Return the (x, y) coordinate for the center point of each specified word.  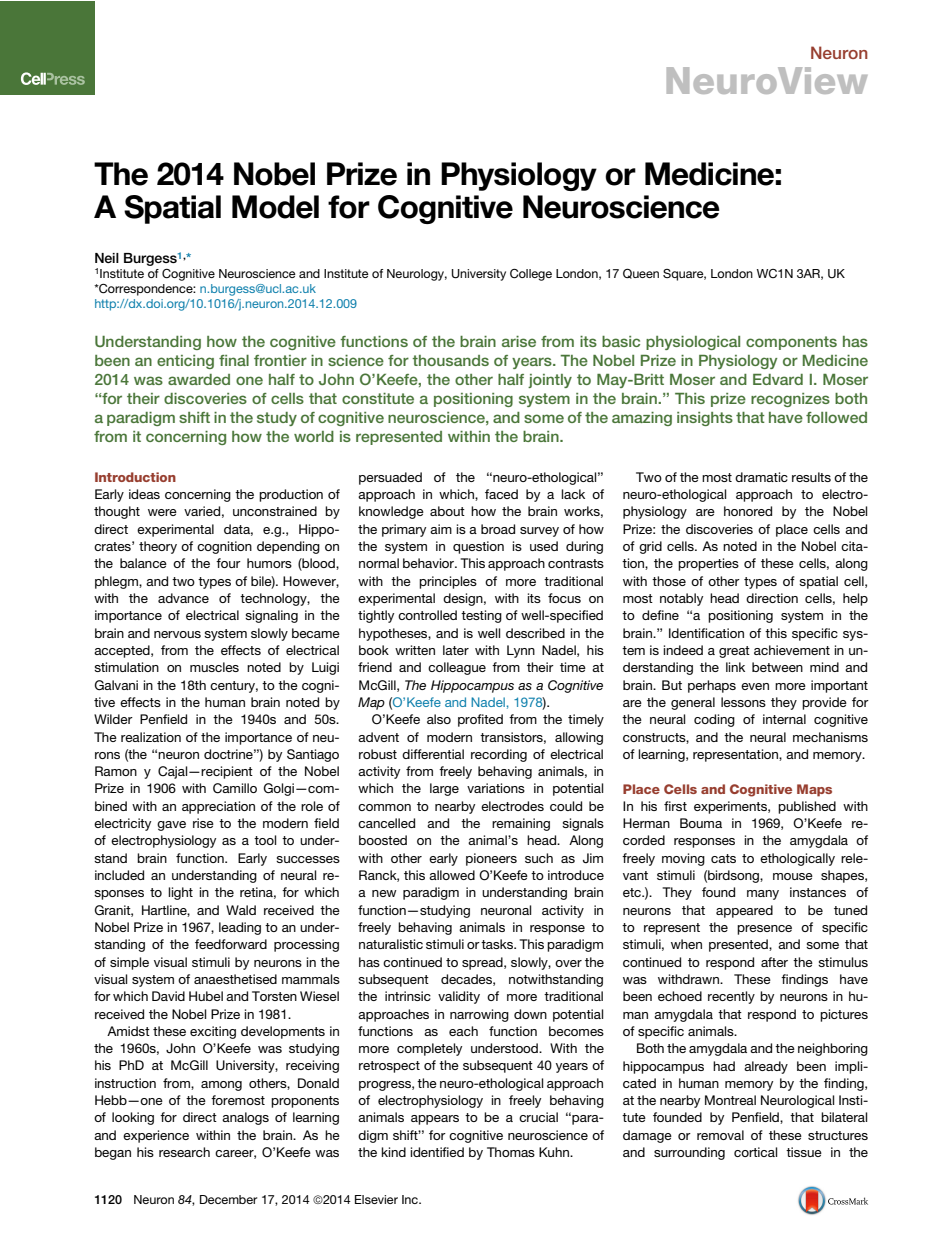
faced (501, 494)
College (531, 275)
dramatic (761, 477)
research (184, 1152)
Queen (641, 274)
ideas (144, 494)
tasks (498, 944)
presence (764, 930)
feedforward (231, 944)
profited (480, 720)
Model (275, 207)
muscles (214, 667)
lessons (743, 702)
